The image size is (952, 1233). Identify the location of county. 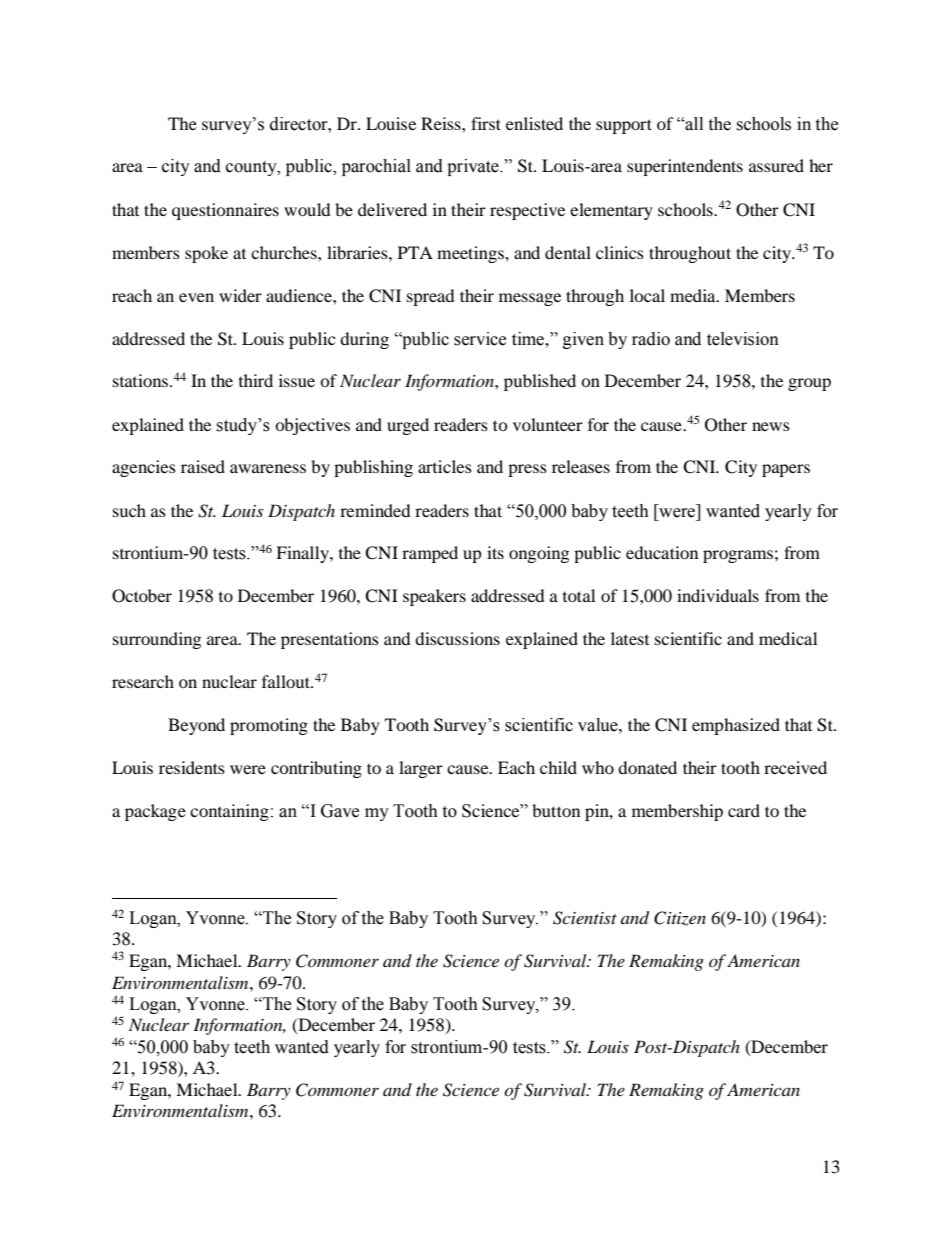
(252, 168).
